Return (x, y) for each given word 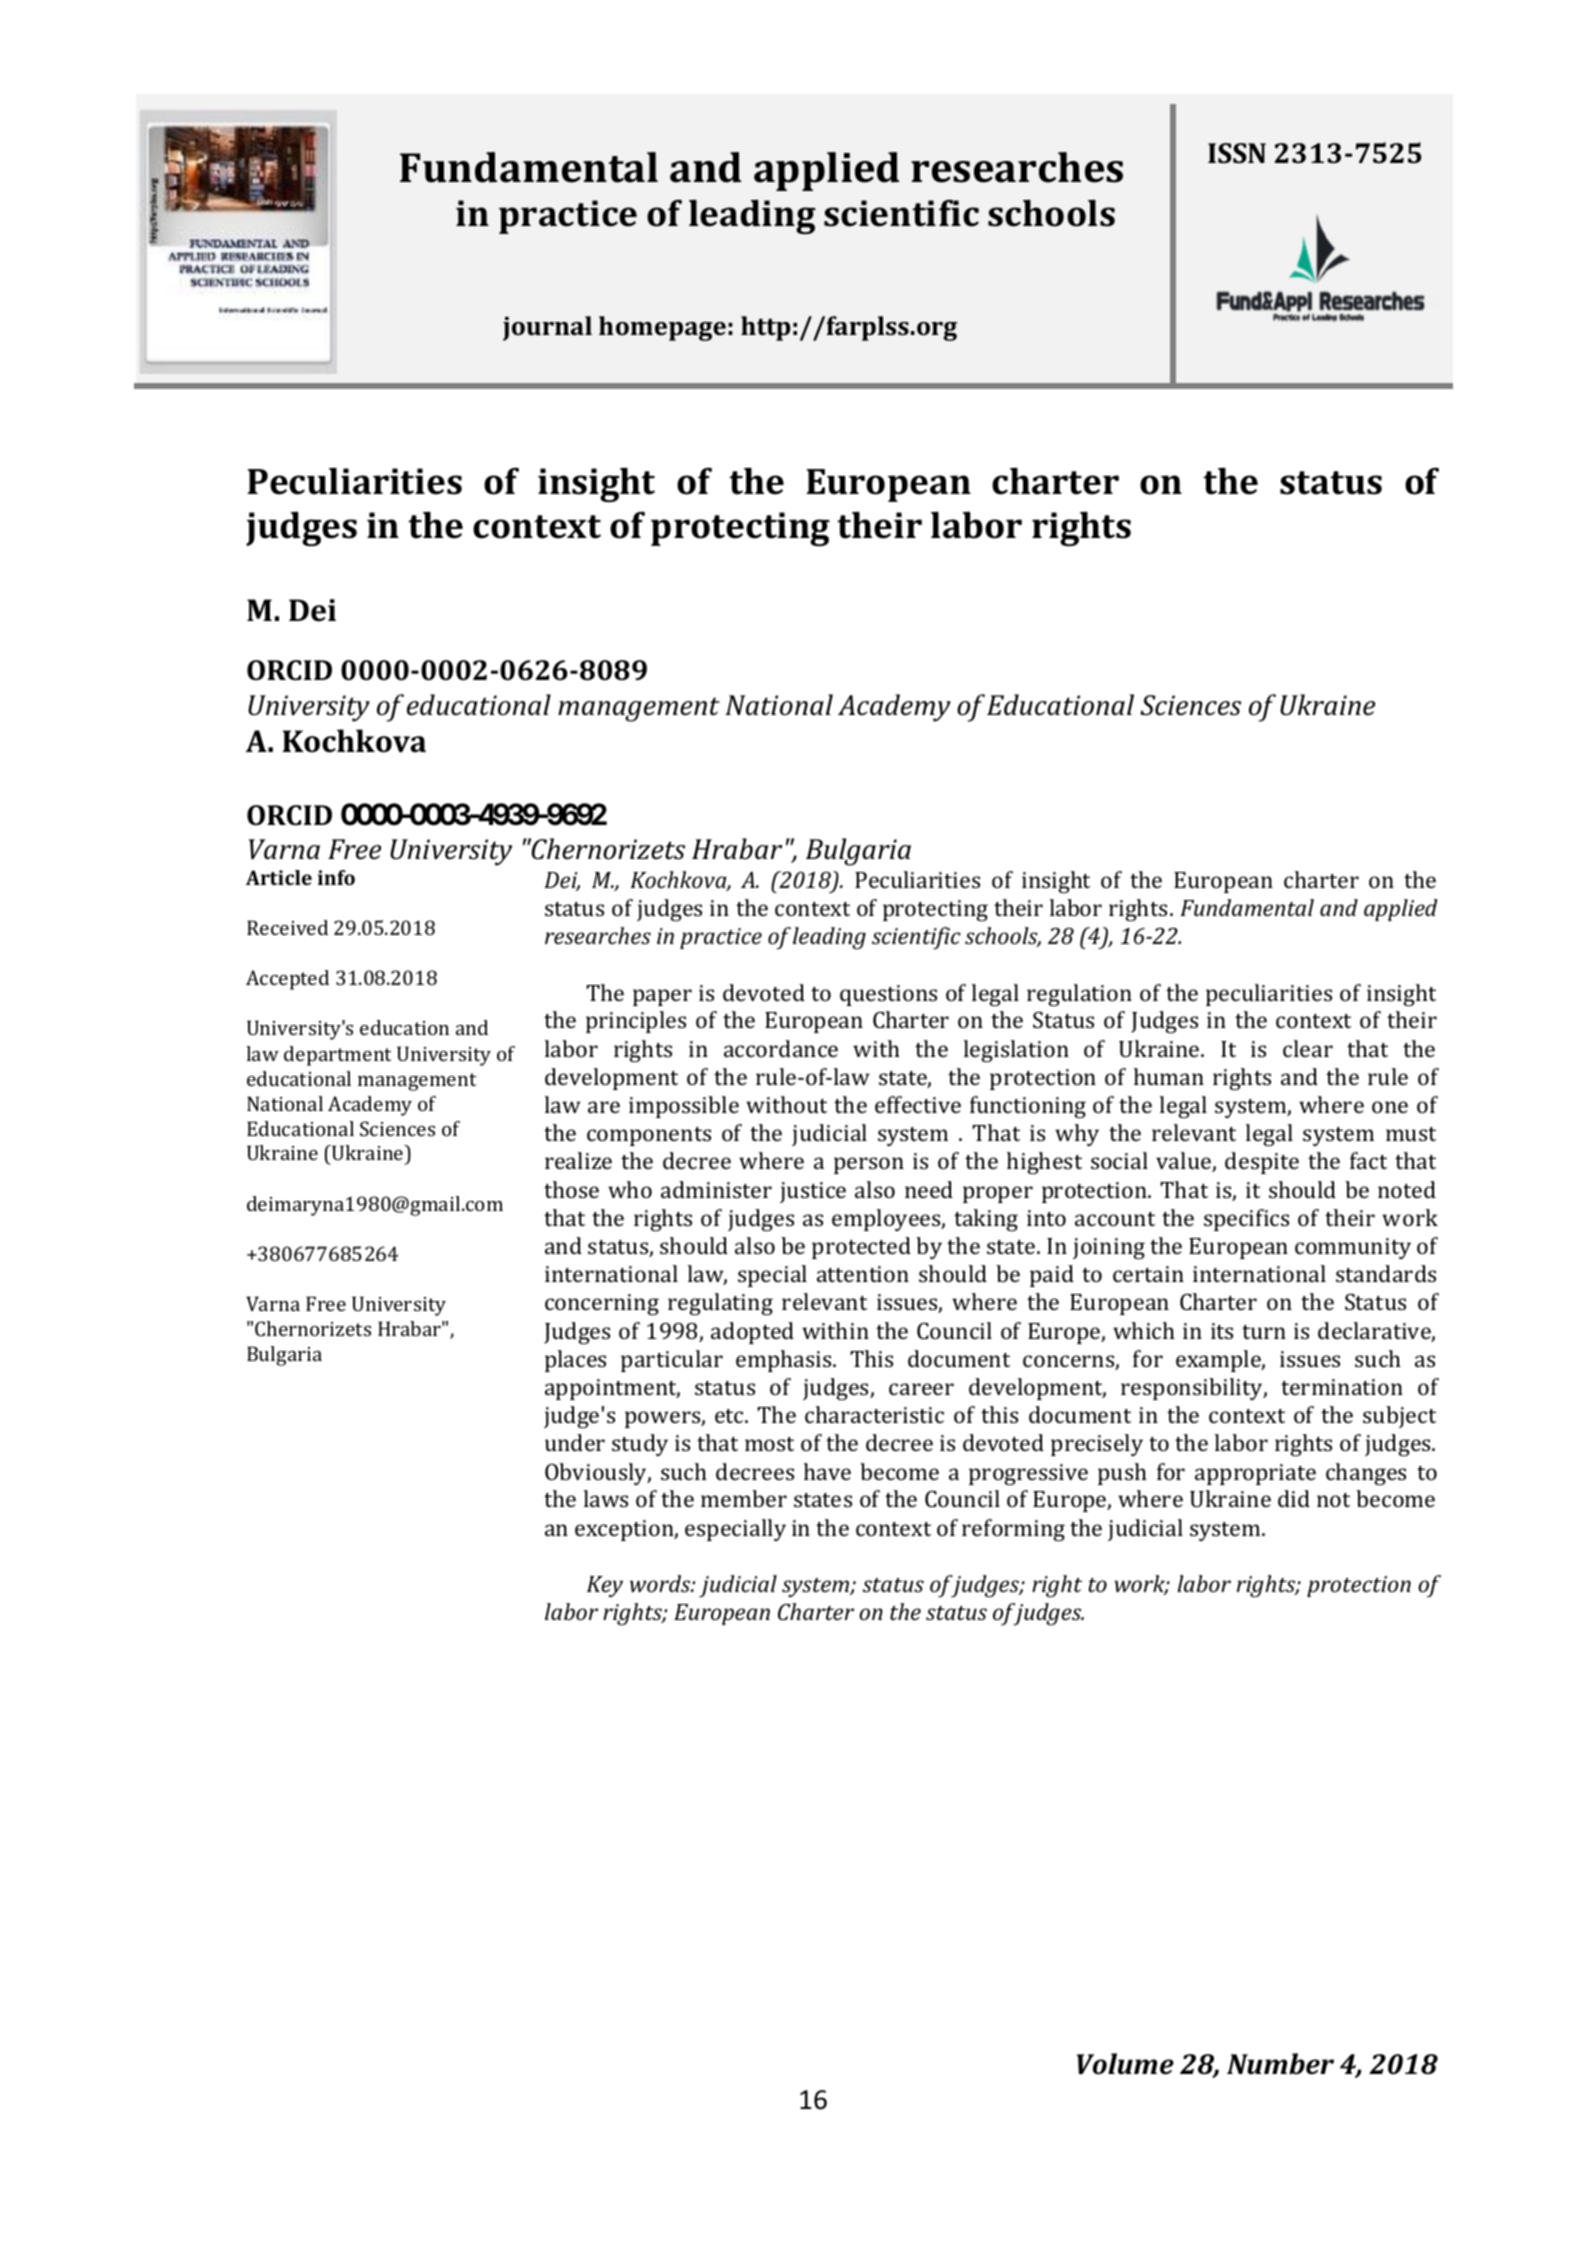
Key (605, 1586)
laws (606, 1498)
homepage (662, 328)
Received (287, 927)
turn (1264, 1332)
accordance (781, 1048)
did (1294, 1498)
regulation (1079, 995)
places (575, 1361)
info (336, 877)
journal (547, 328)
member (744, 1498)
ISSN (1237, 153)
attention (863, 1274)
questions (888, 995)
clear (1308, 1048)
